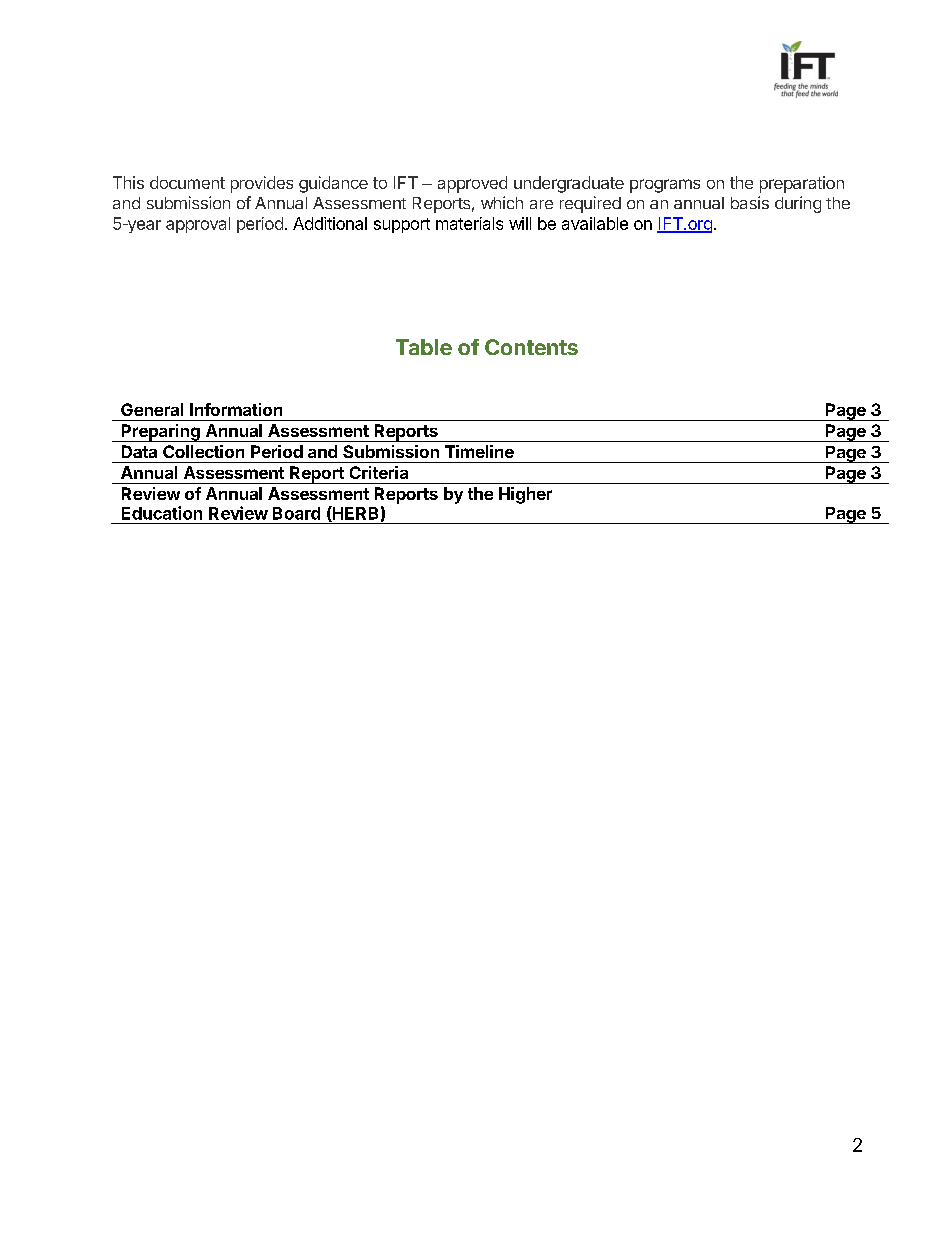  I want to click on Board, so click(296, 513).
